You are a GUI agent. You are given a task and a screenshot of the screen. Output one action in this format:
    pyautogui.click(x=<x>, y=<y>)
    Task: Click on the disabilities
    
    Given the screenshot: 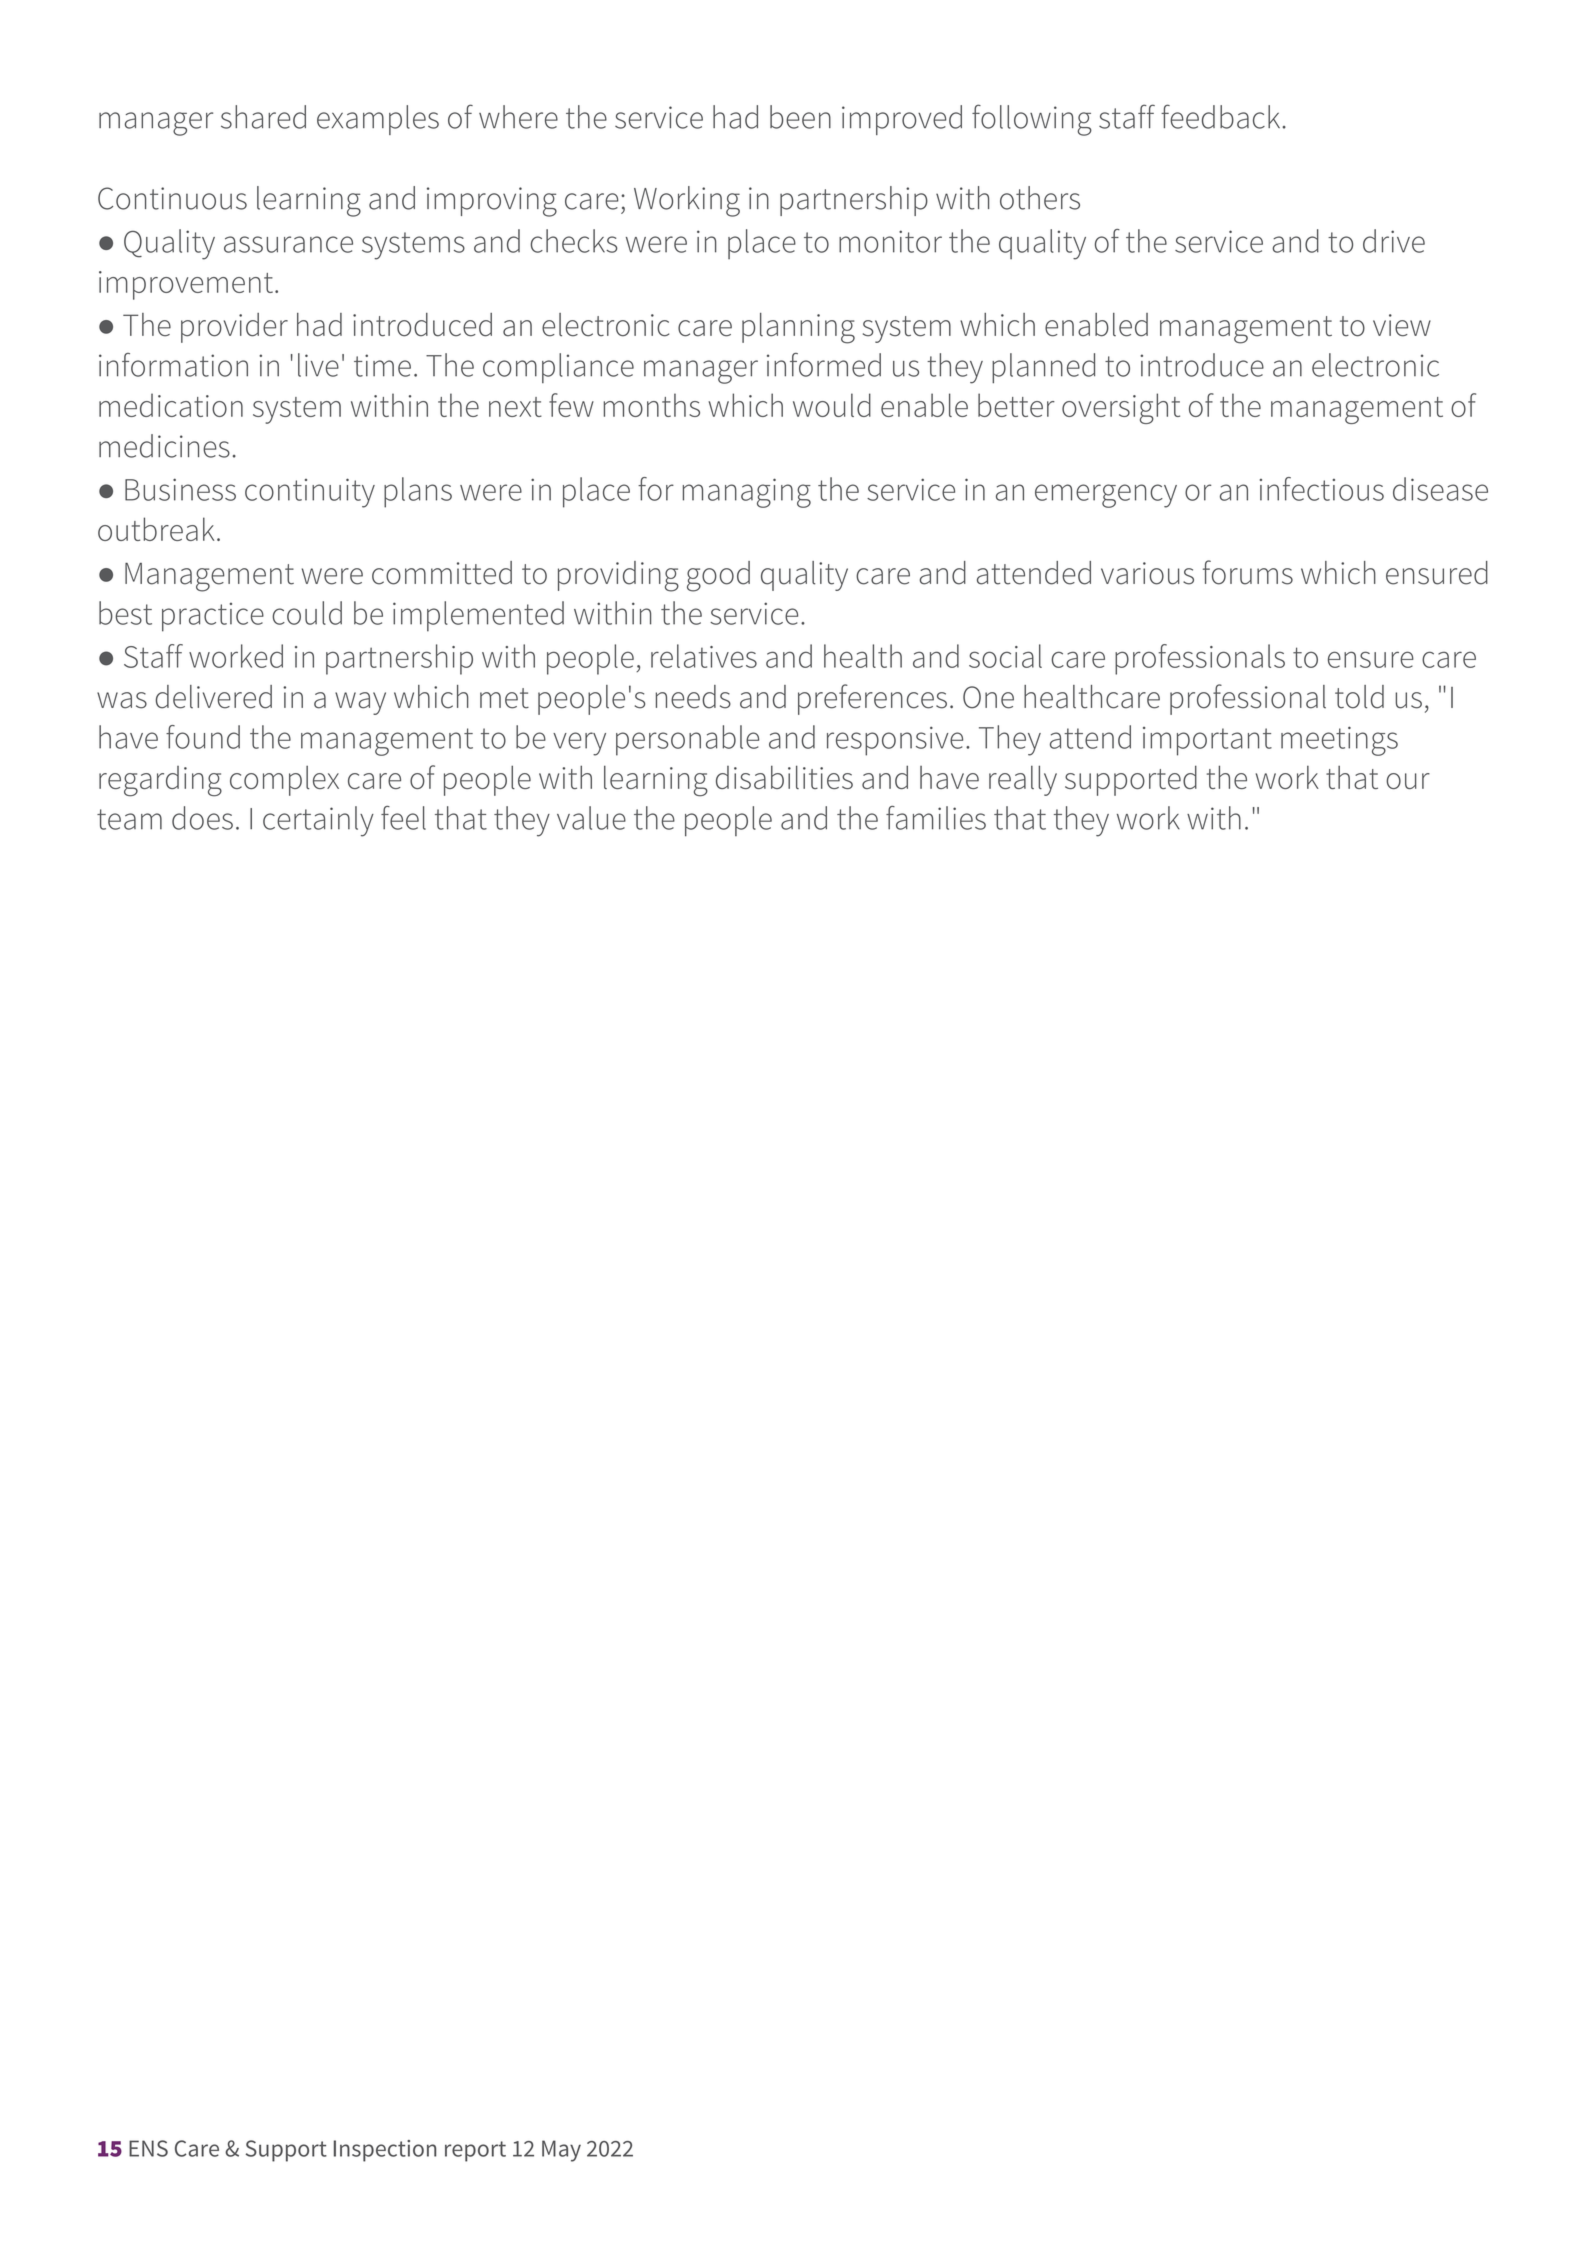 What is the action you would take?
    pyautogui.click(x=784, y=777)
